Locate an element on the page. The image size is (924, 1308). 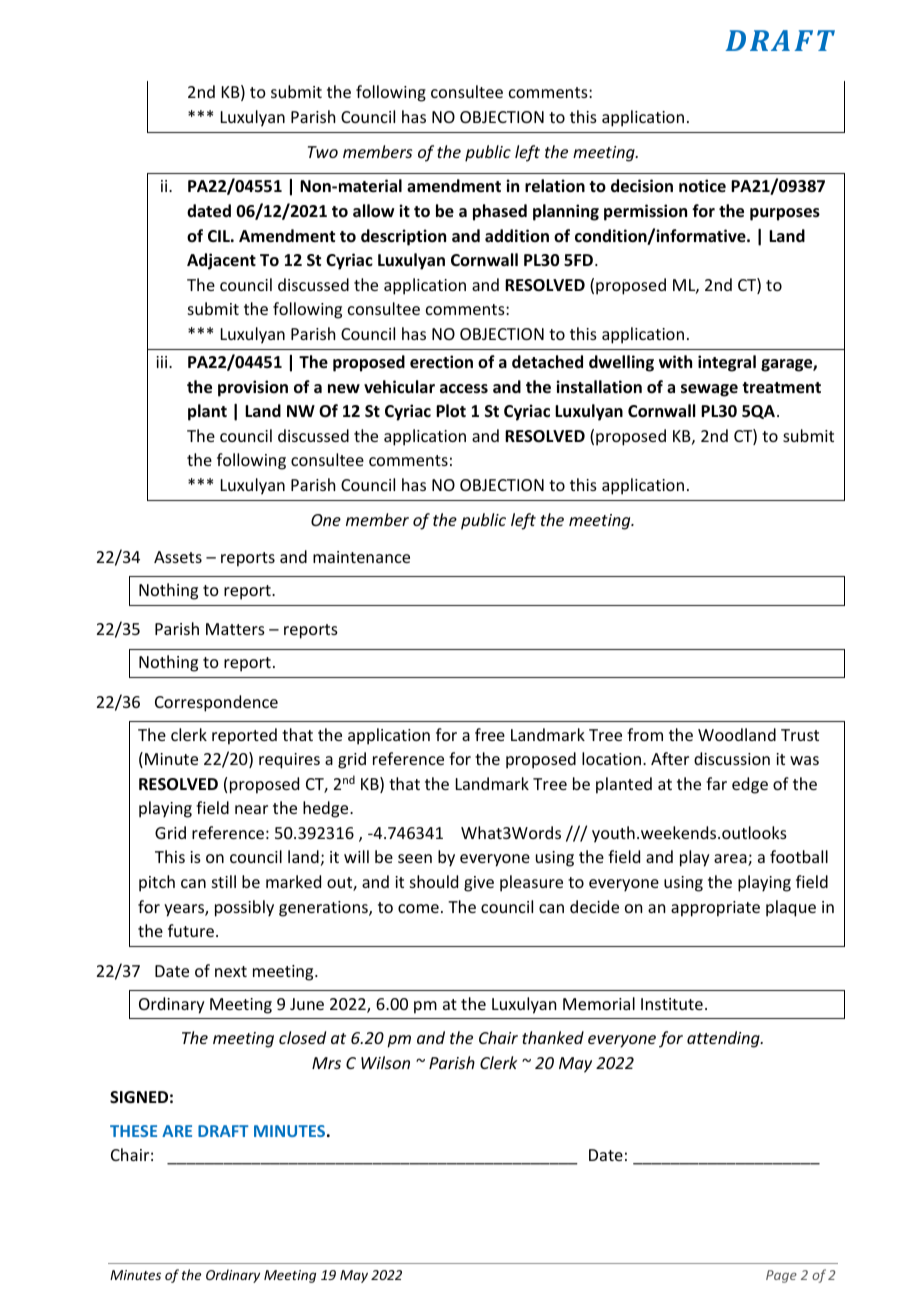
notice is located at coordinates (702, 185).
